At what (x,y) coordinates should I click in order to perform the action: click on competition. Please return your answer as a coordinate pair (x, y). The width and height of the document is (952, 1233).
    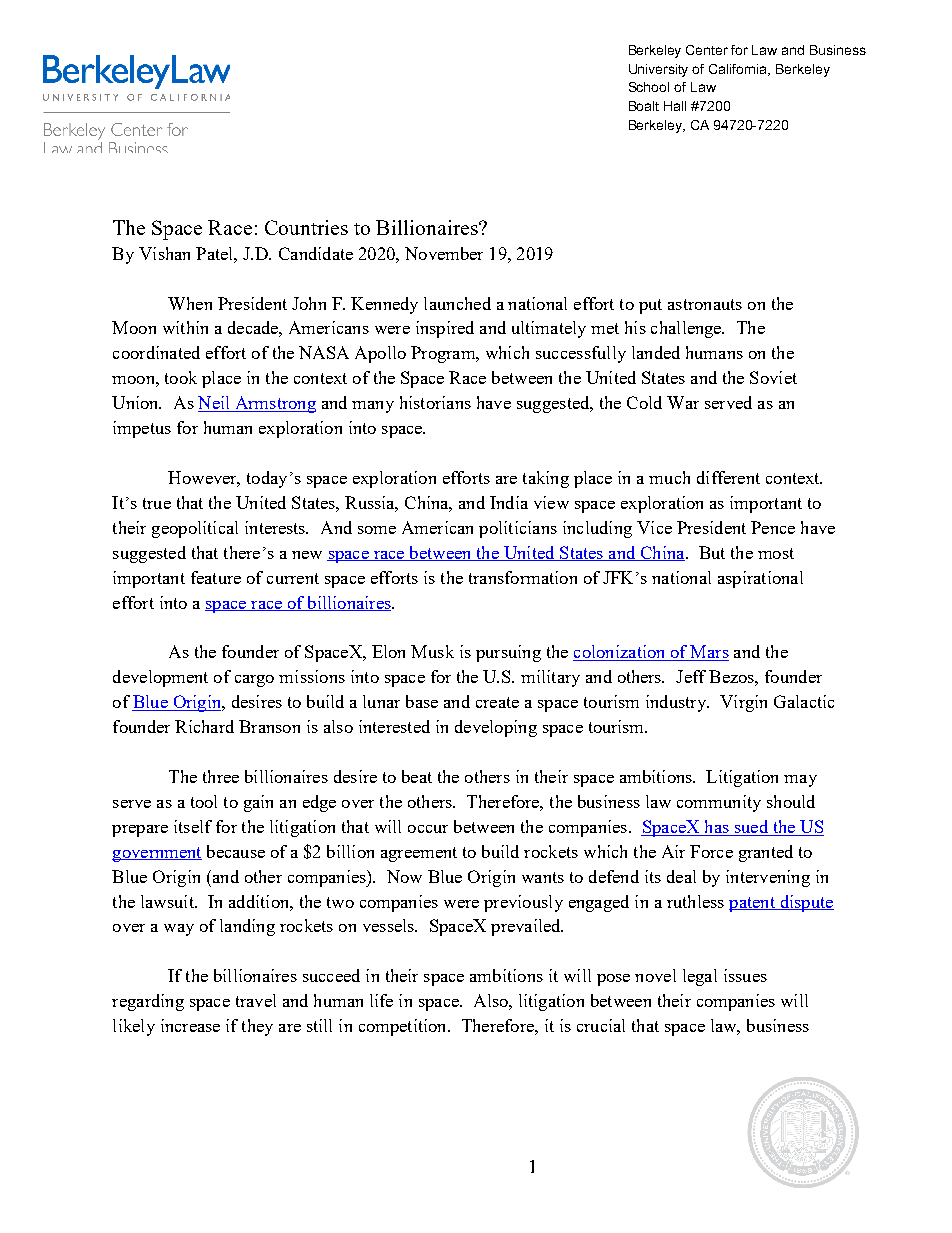
    Looking at the image, I should click on (404, 1027).
